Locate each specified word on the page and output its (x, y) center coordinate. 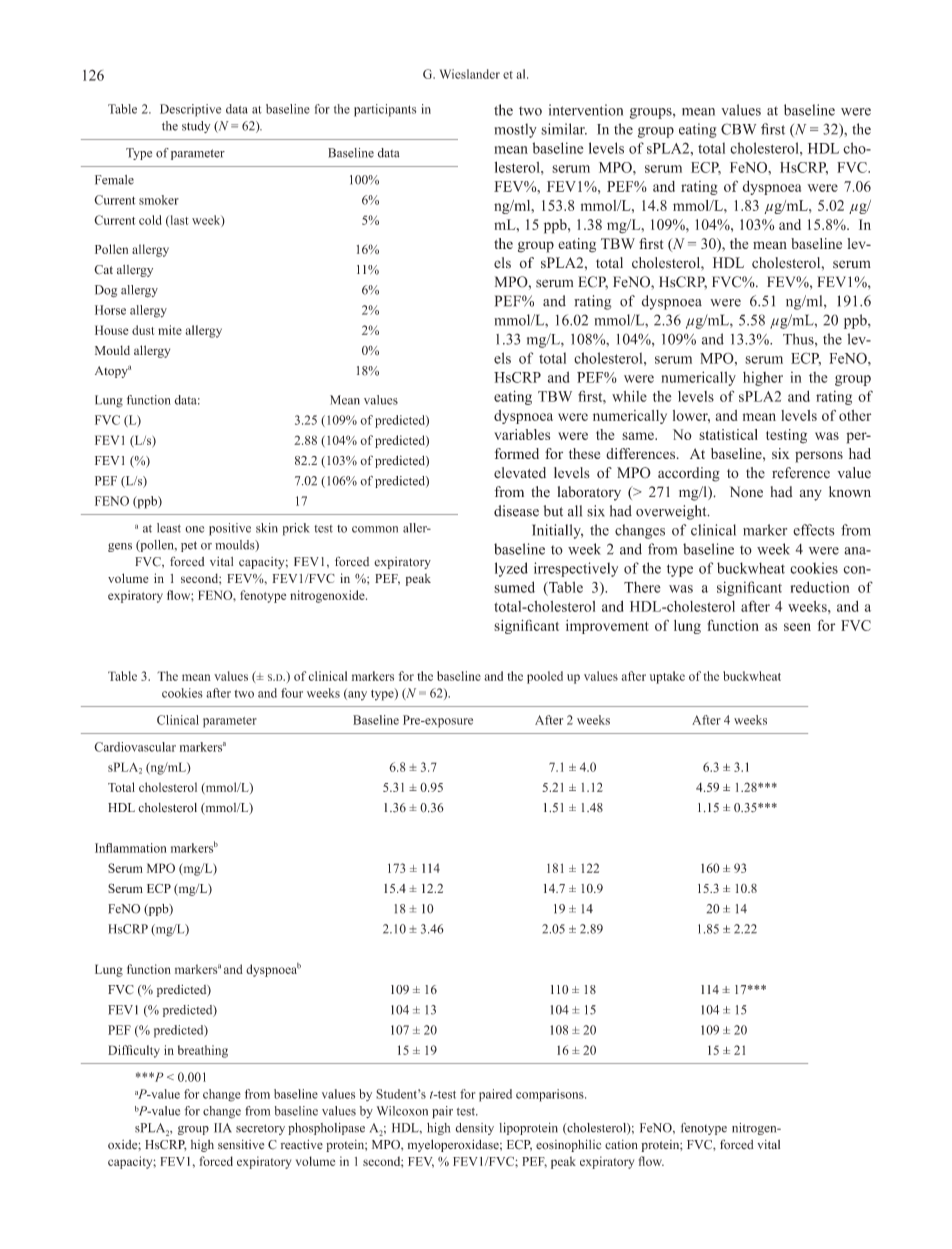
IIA (223, 1128)
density (474, 1129)
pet (189, 546)
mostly (516, 130)
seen (797, 627)
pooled (545, 677)
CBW (738, 129)
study (196, 127)
